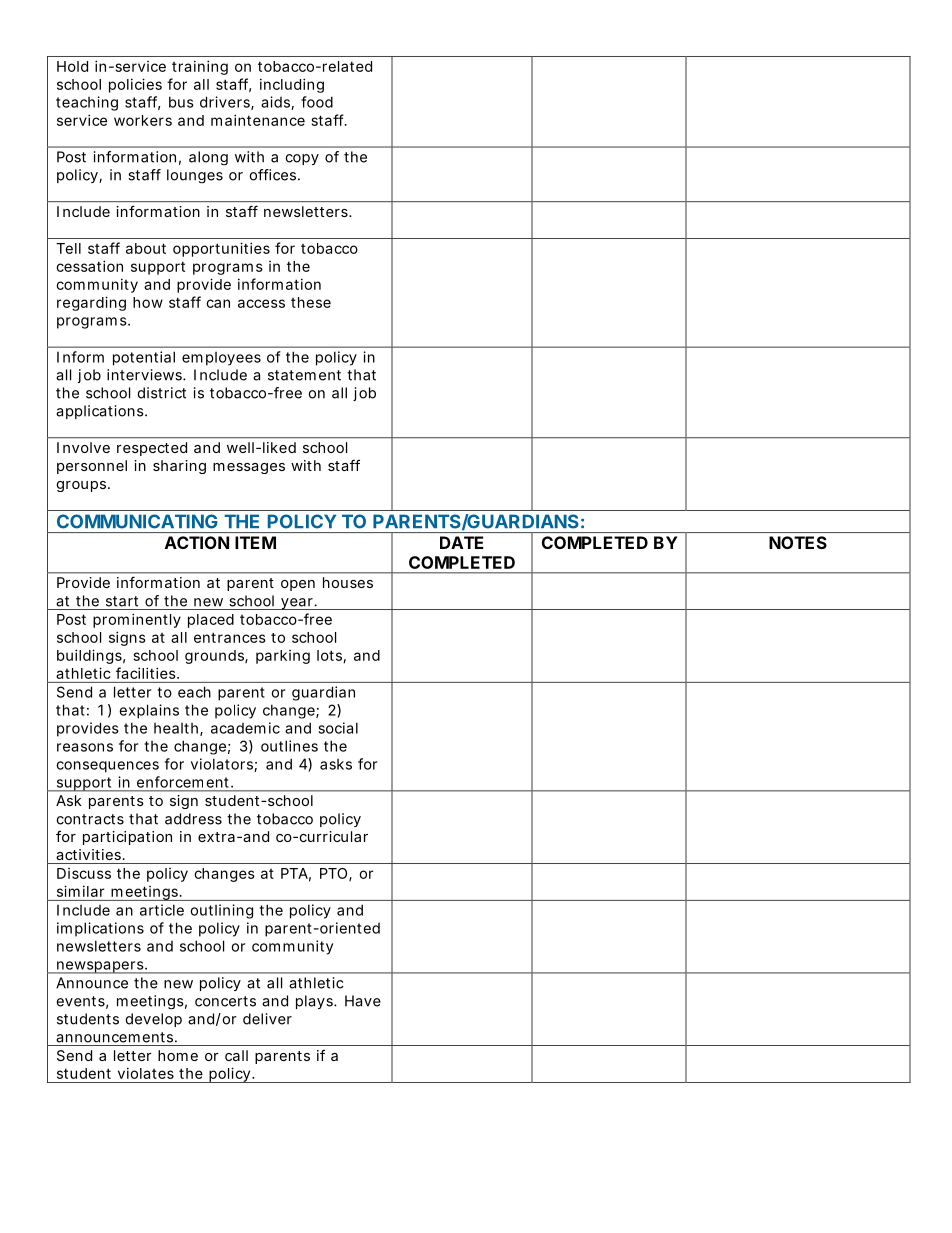  I want to click on district, so click(161, 393).
